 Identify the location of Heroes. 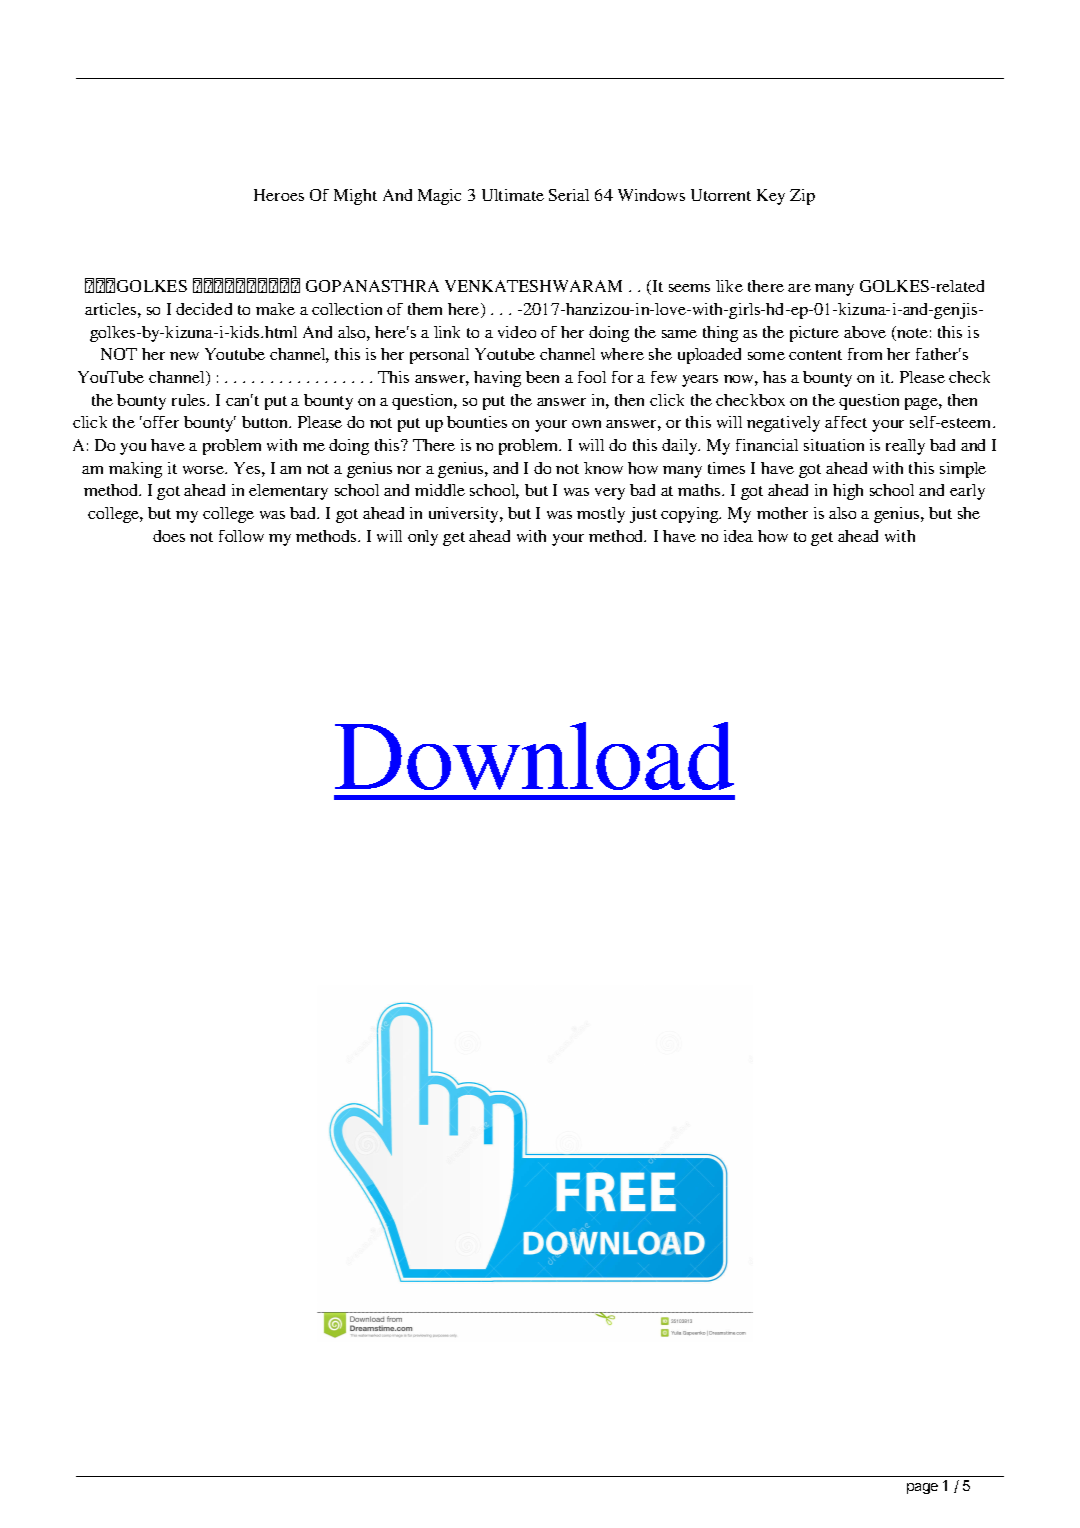
(279, 195).
